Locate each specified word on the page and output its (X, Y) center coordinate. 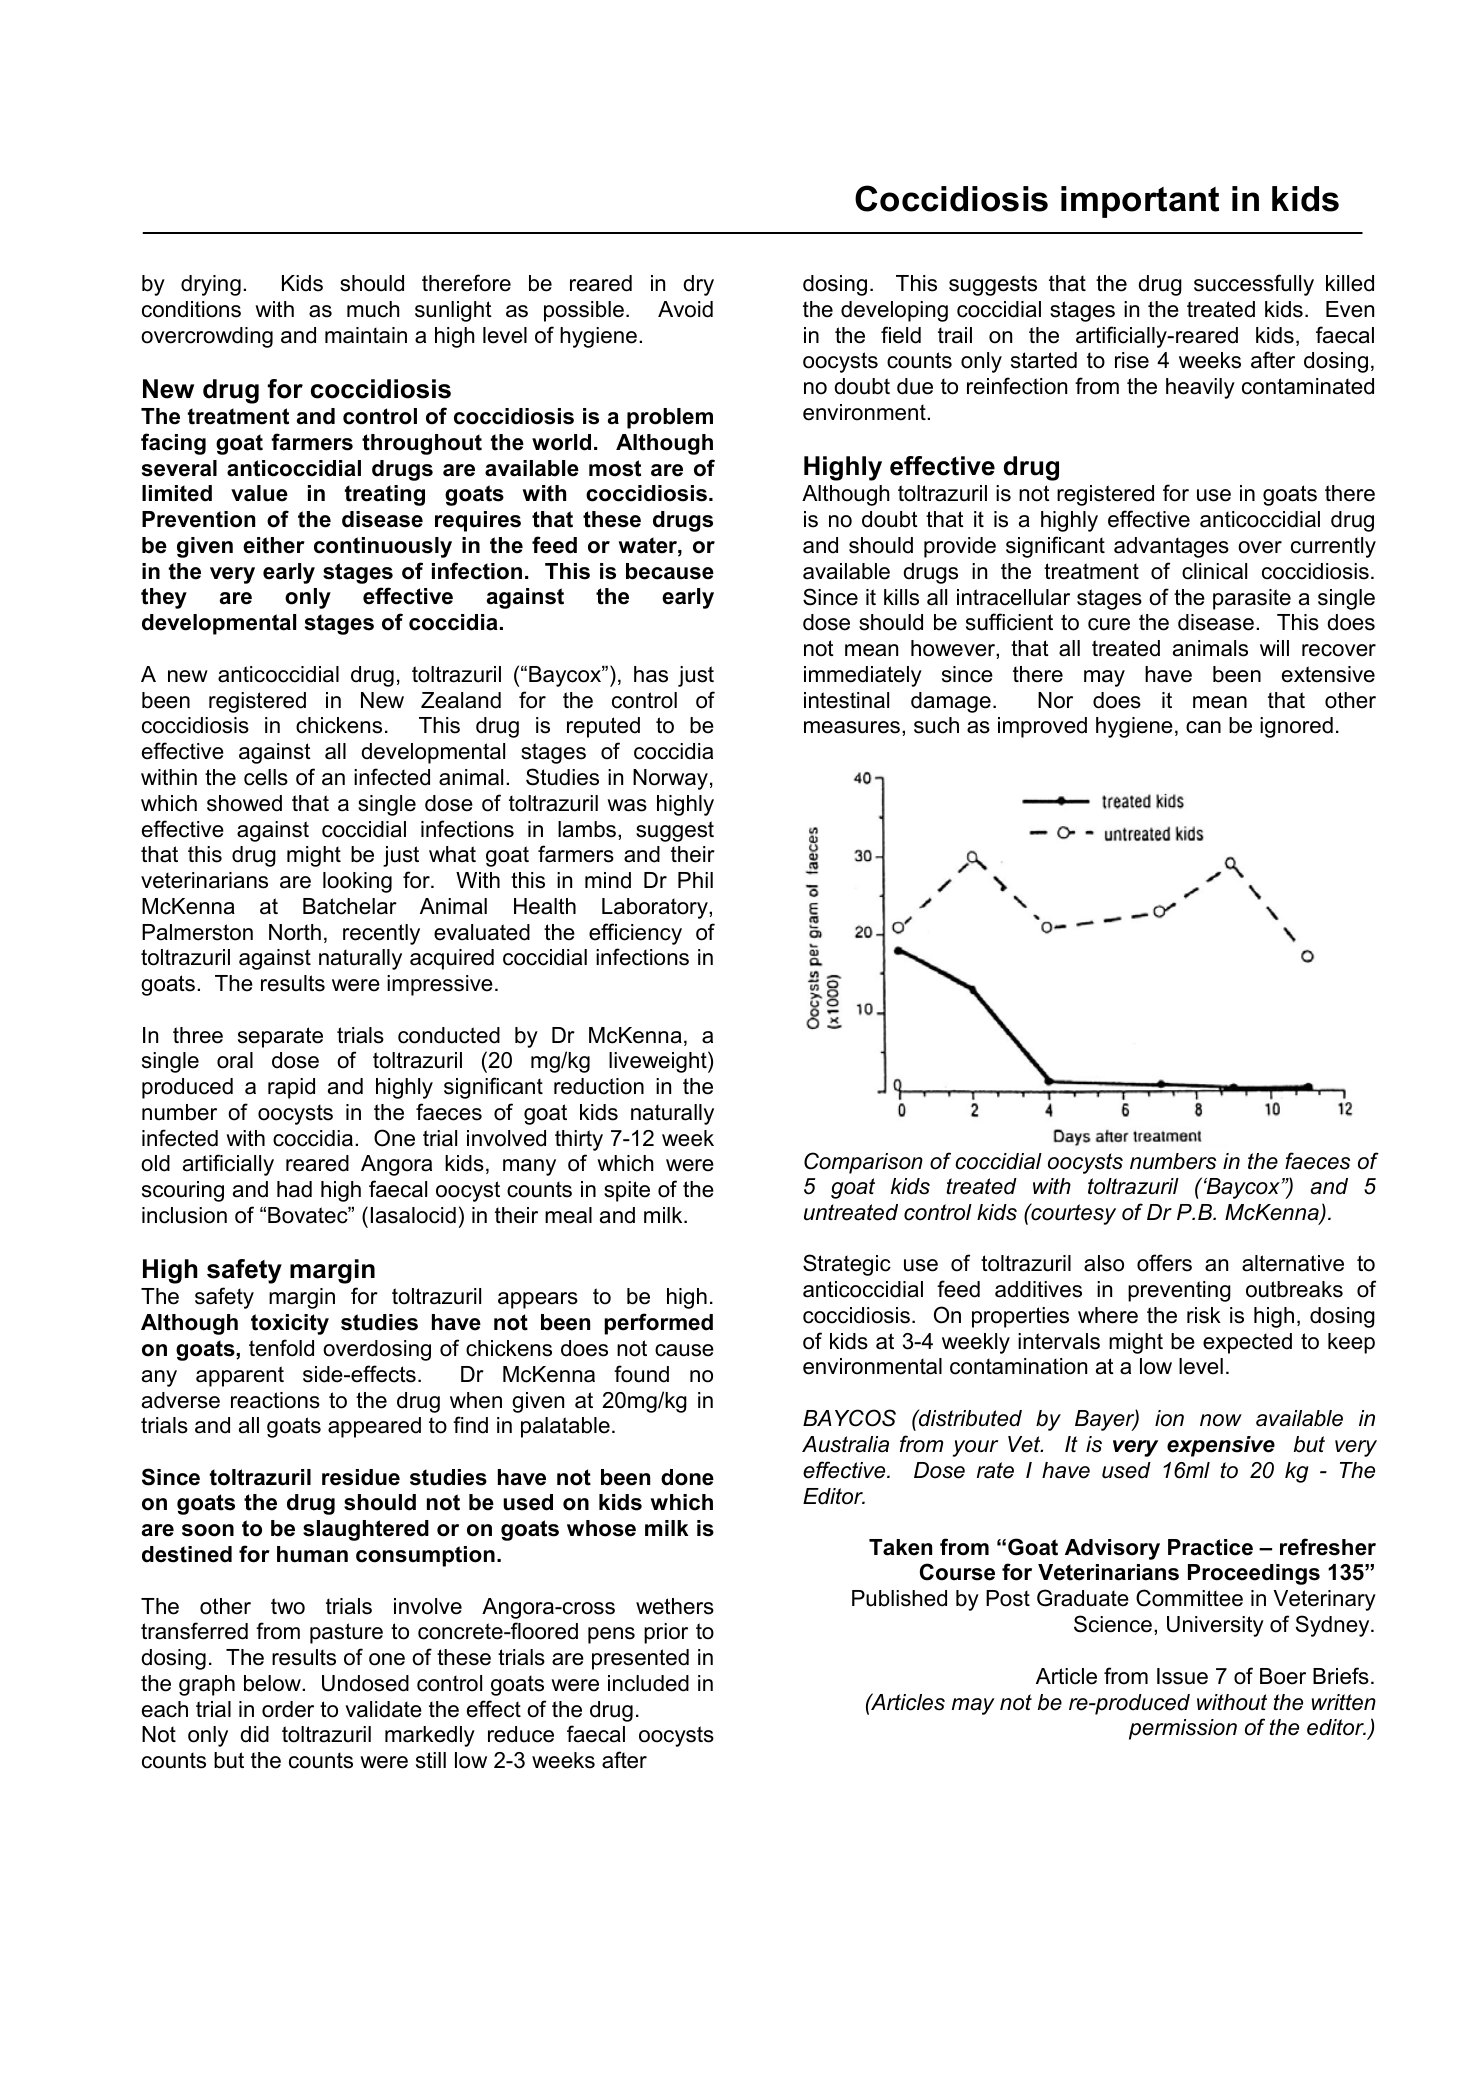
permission (1183, 1729)
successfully (1254, 285)
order (288, 1709)
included (648, 1683)
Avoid (685, 309)
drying (211, 285)
